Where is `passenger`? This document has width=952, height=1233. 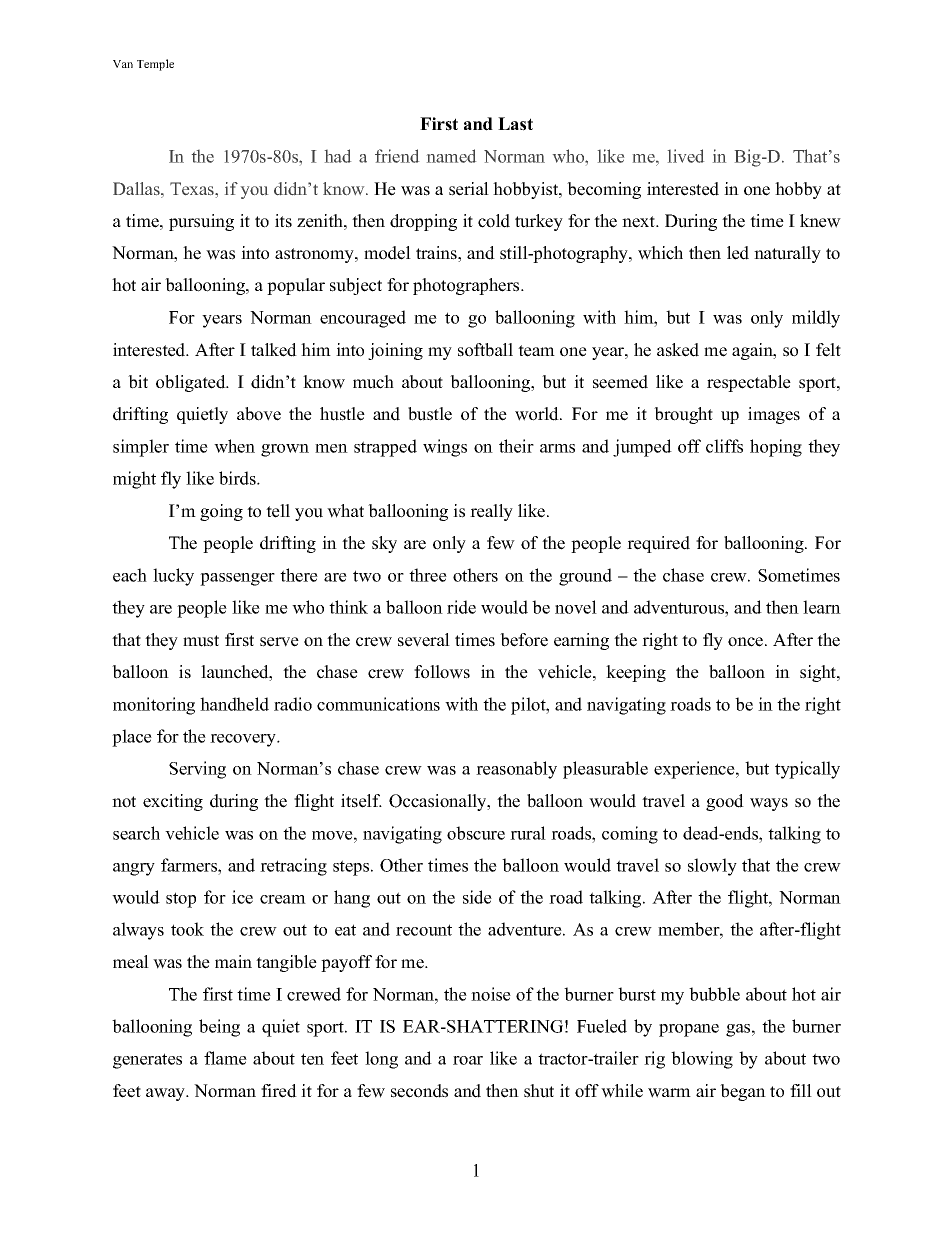 passenger is located at coordinates (237, 579).
